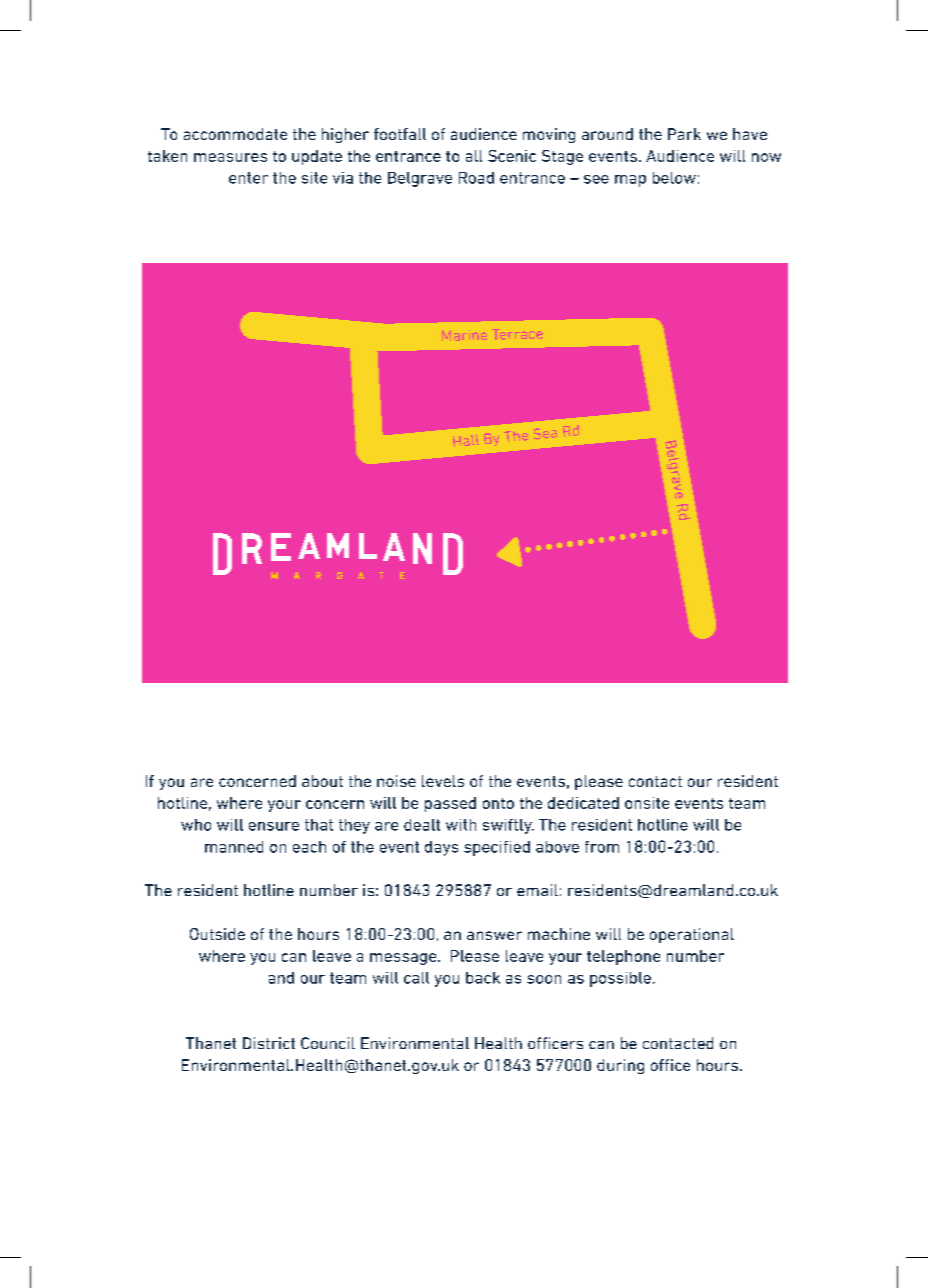 The height and width of the image is (1288, 928). What do you see at coordinates (583, 803) in the image?
I see `dedicated` at bounding box center [583, 803].
